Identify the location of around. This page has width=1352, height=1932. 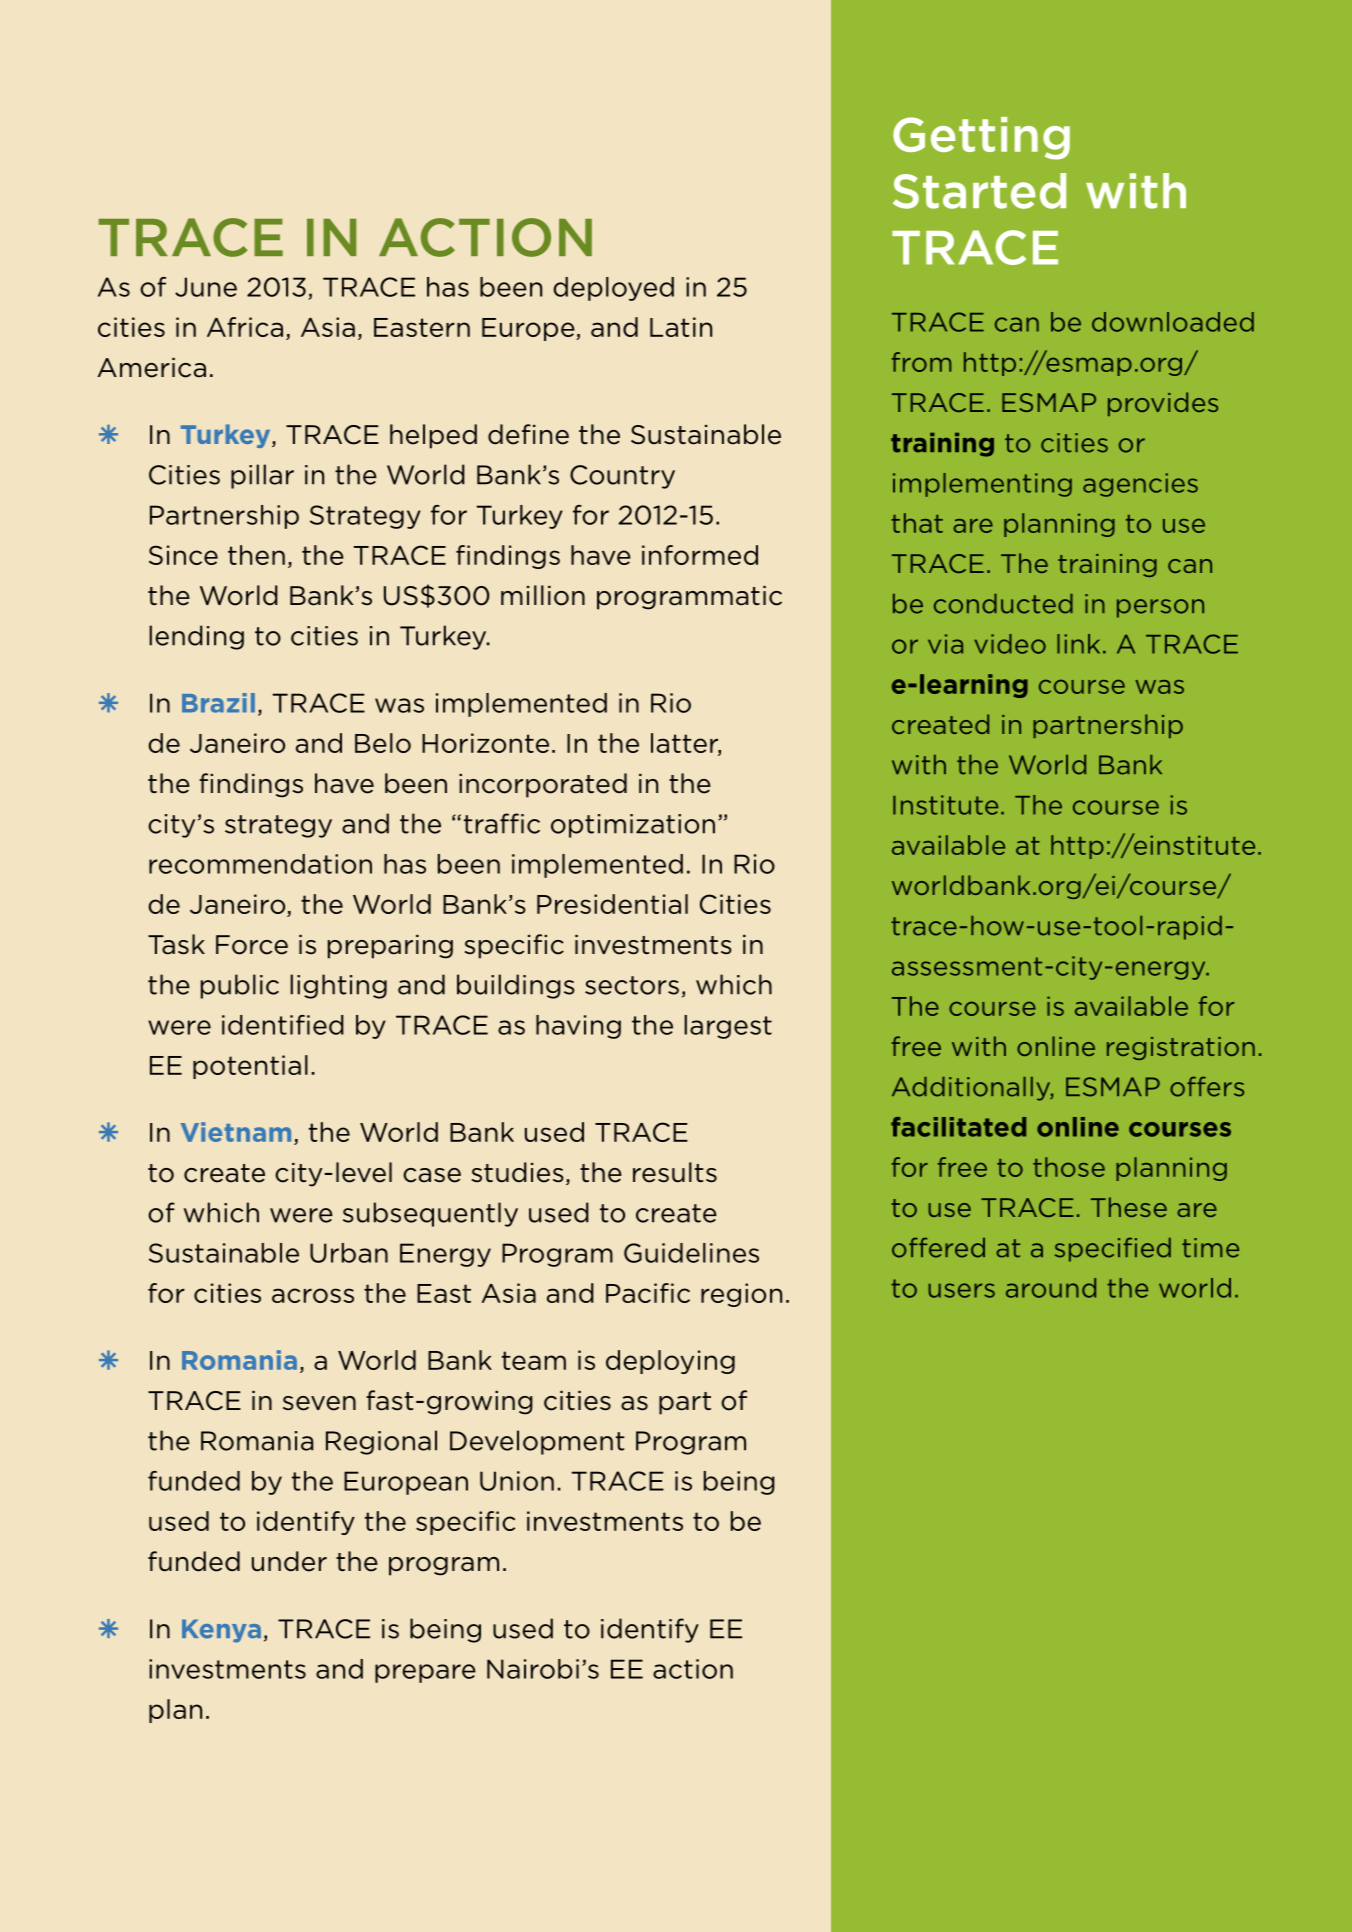
(1051, 1288).
